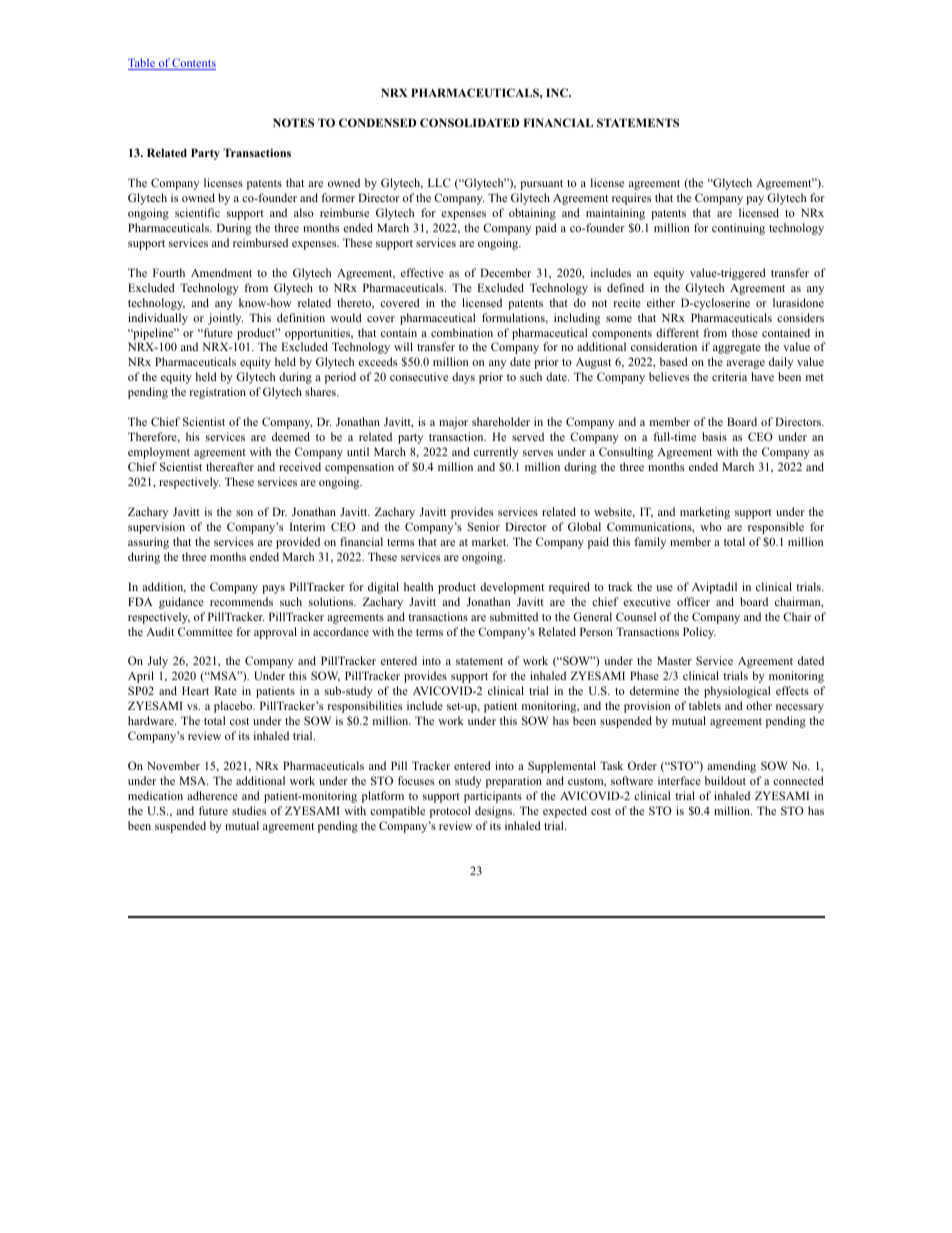 The image size is (952, 1233). What do you see at coordinates (225, 319) in the screenshot?
I see `jointly` at bounding box center [225, 319].
